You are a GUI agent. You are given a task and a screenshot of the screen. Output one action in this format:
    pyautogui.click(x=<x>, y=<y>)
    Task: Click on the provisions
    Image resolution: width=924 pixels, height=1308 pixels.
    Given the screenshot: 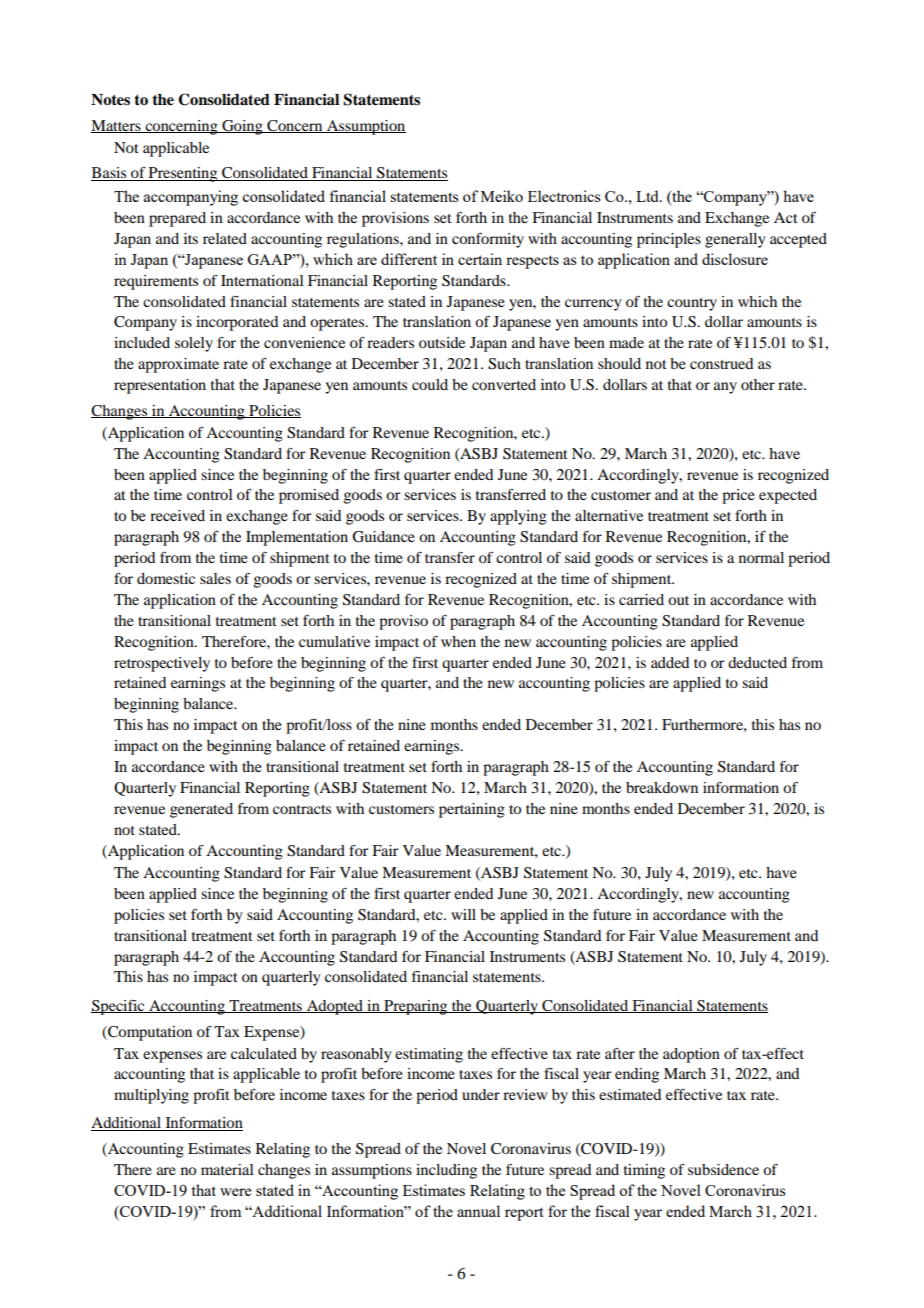 What is the action you would take?
    pyautogui.click(x=395, y=219)
